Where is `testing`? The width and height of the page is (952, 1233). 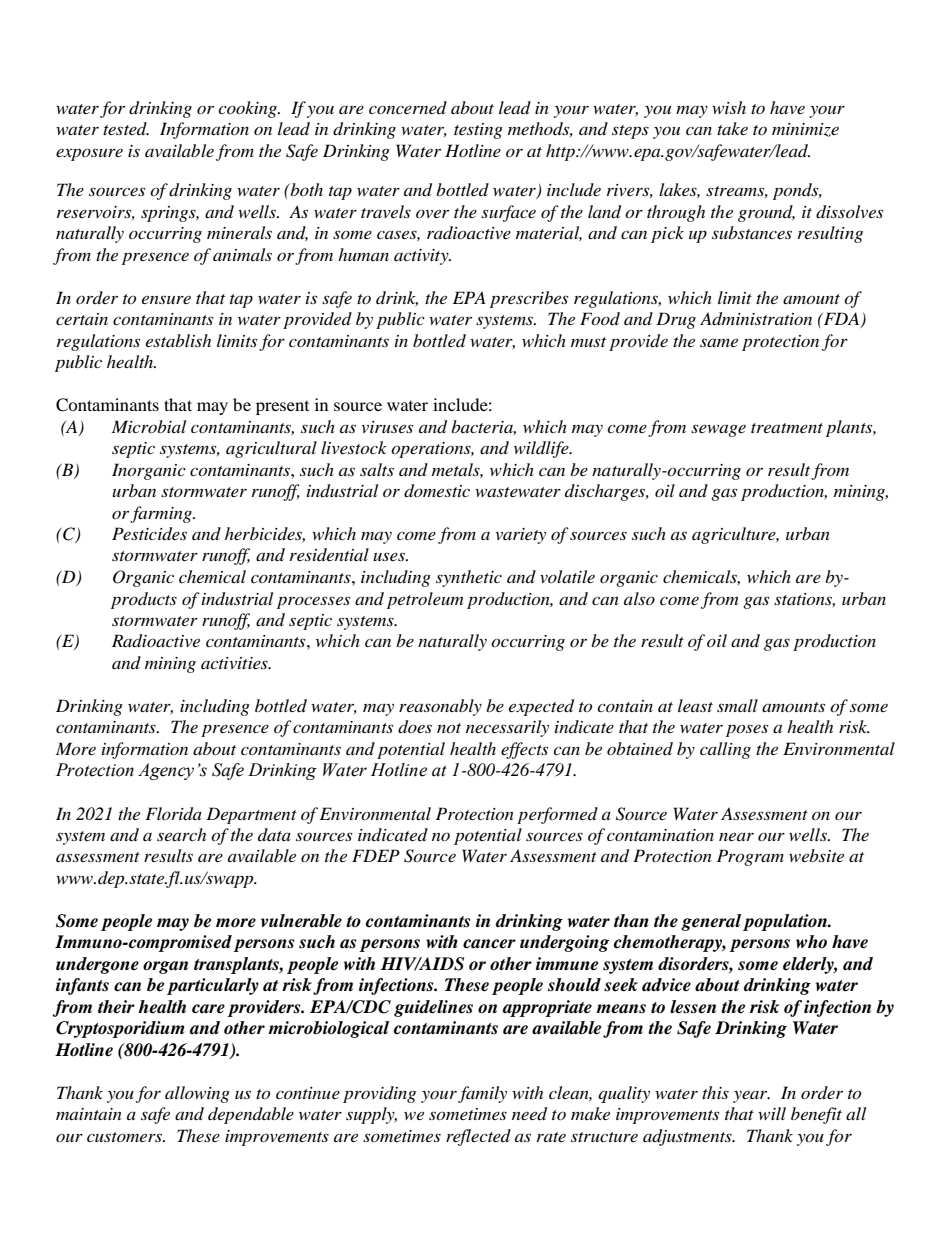
testing is located at coordinates (478, 131).
